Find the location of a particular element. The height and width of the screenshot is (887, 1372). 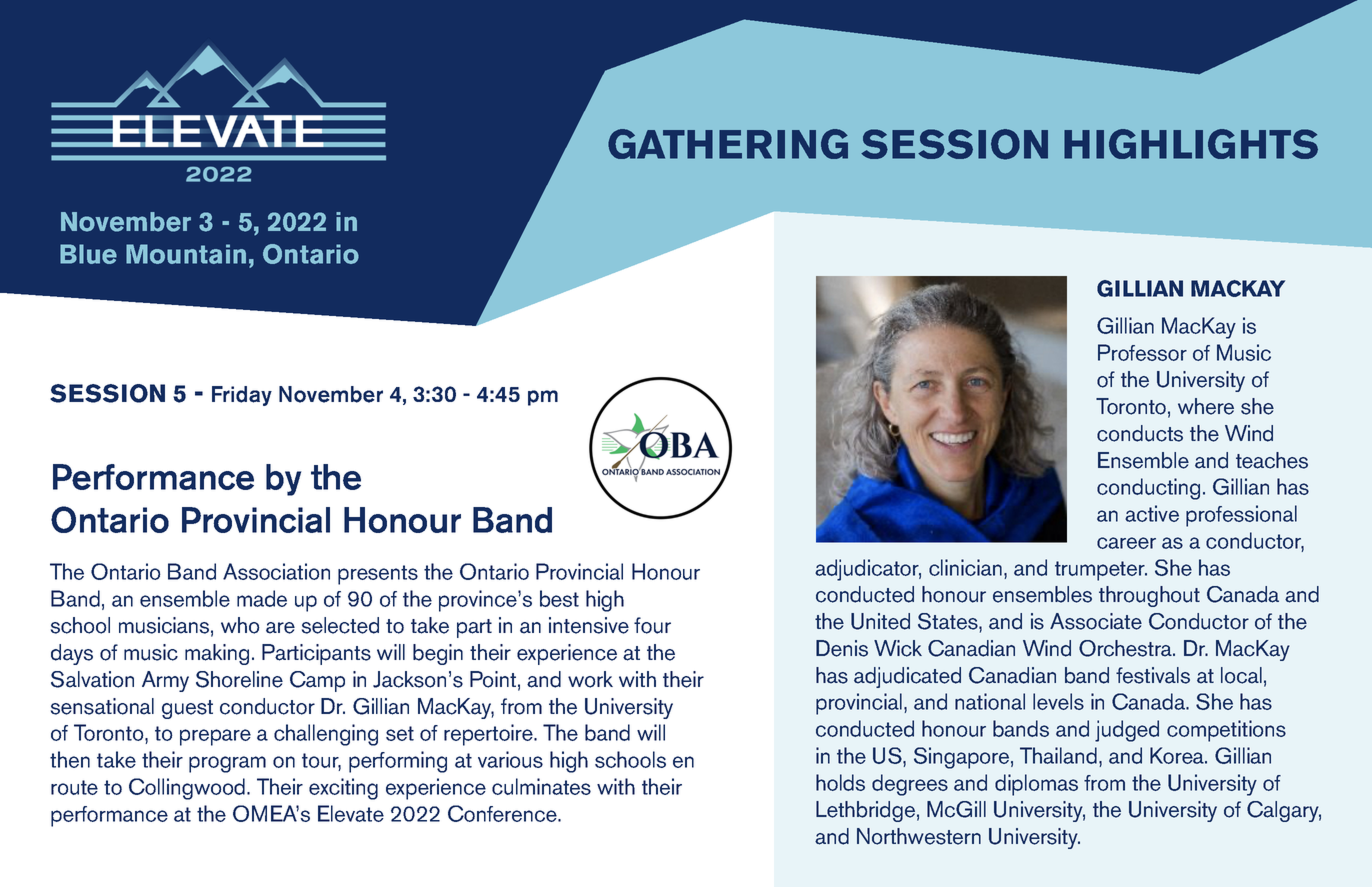

Mountain is located at coordinates (186, 254).
